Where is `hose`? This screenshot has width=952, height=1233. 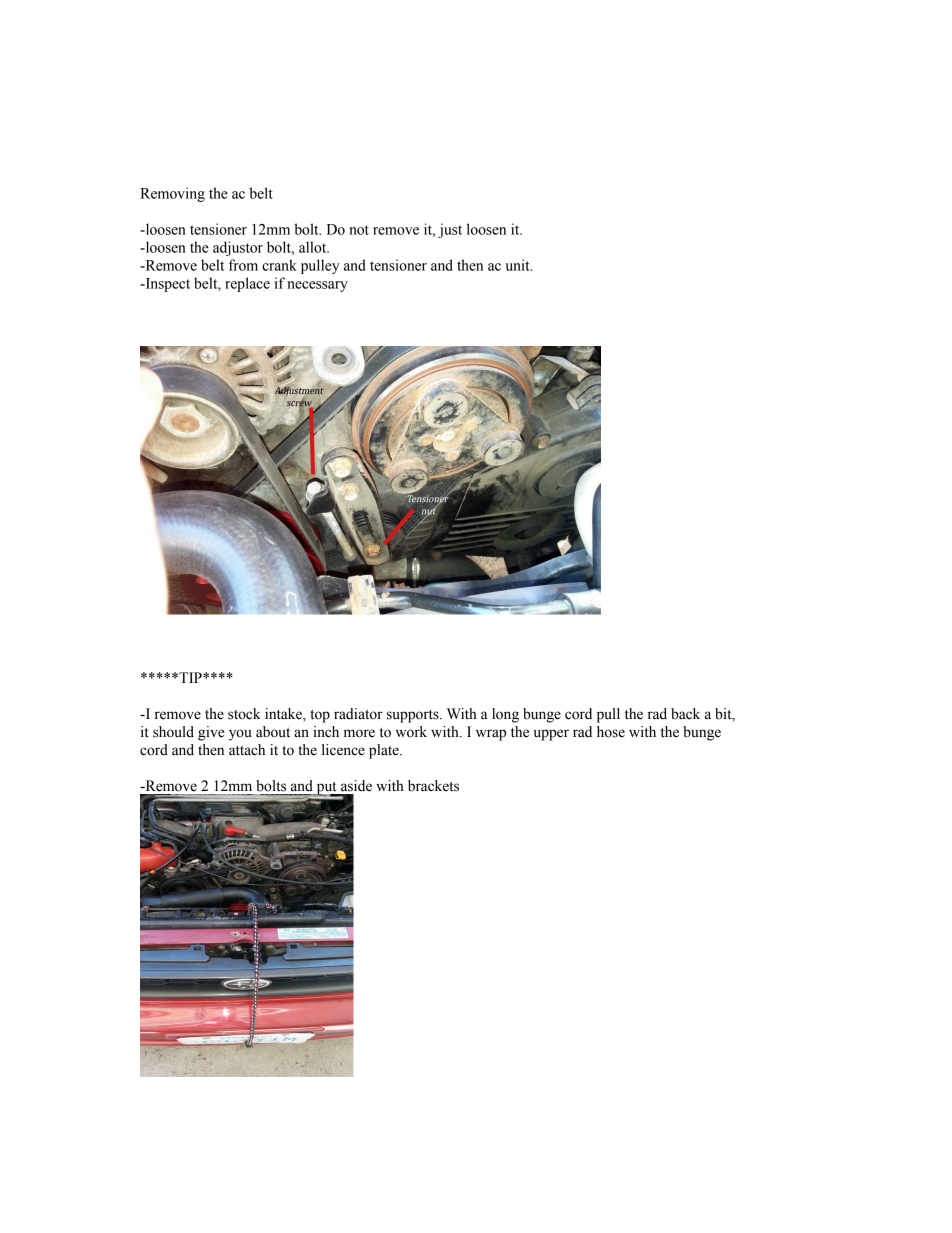
hose is located at coordinates (611, 732).
